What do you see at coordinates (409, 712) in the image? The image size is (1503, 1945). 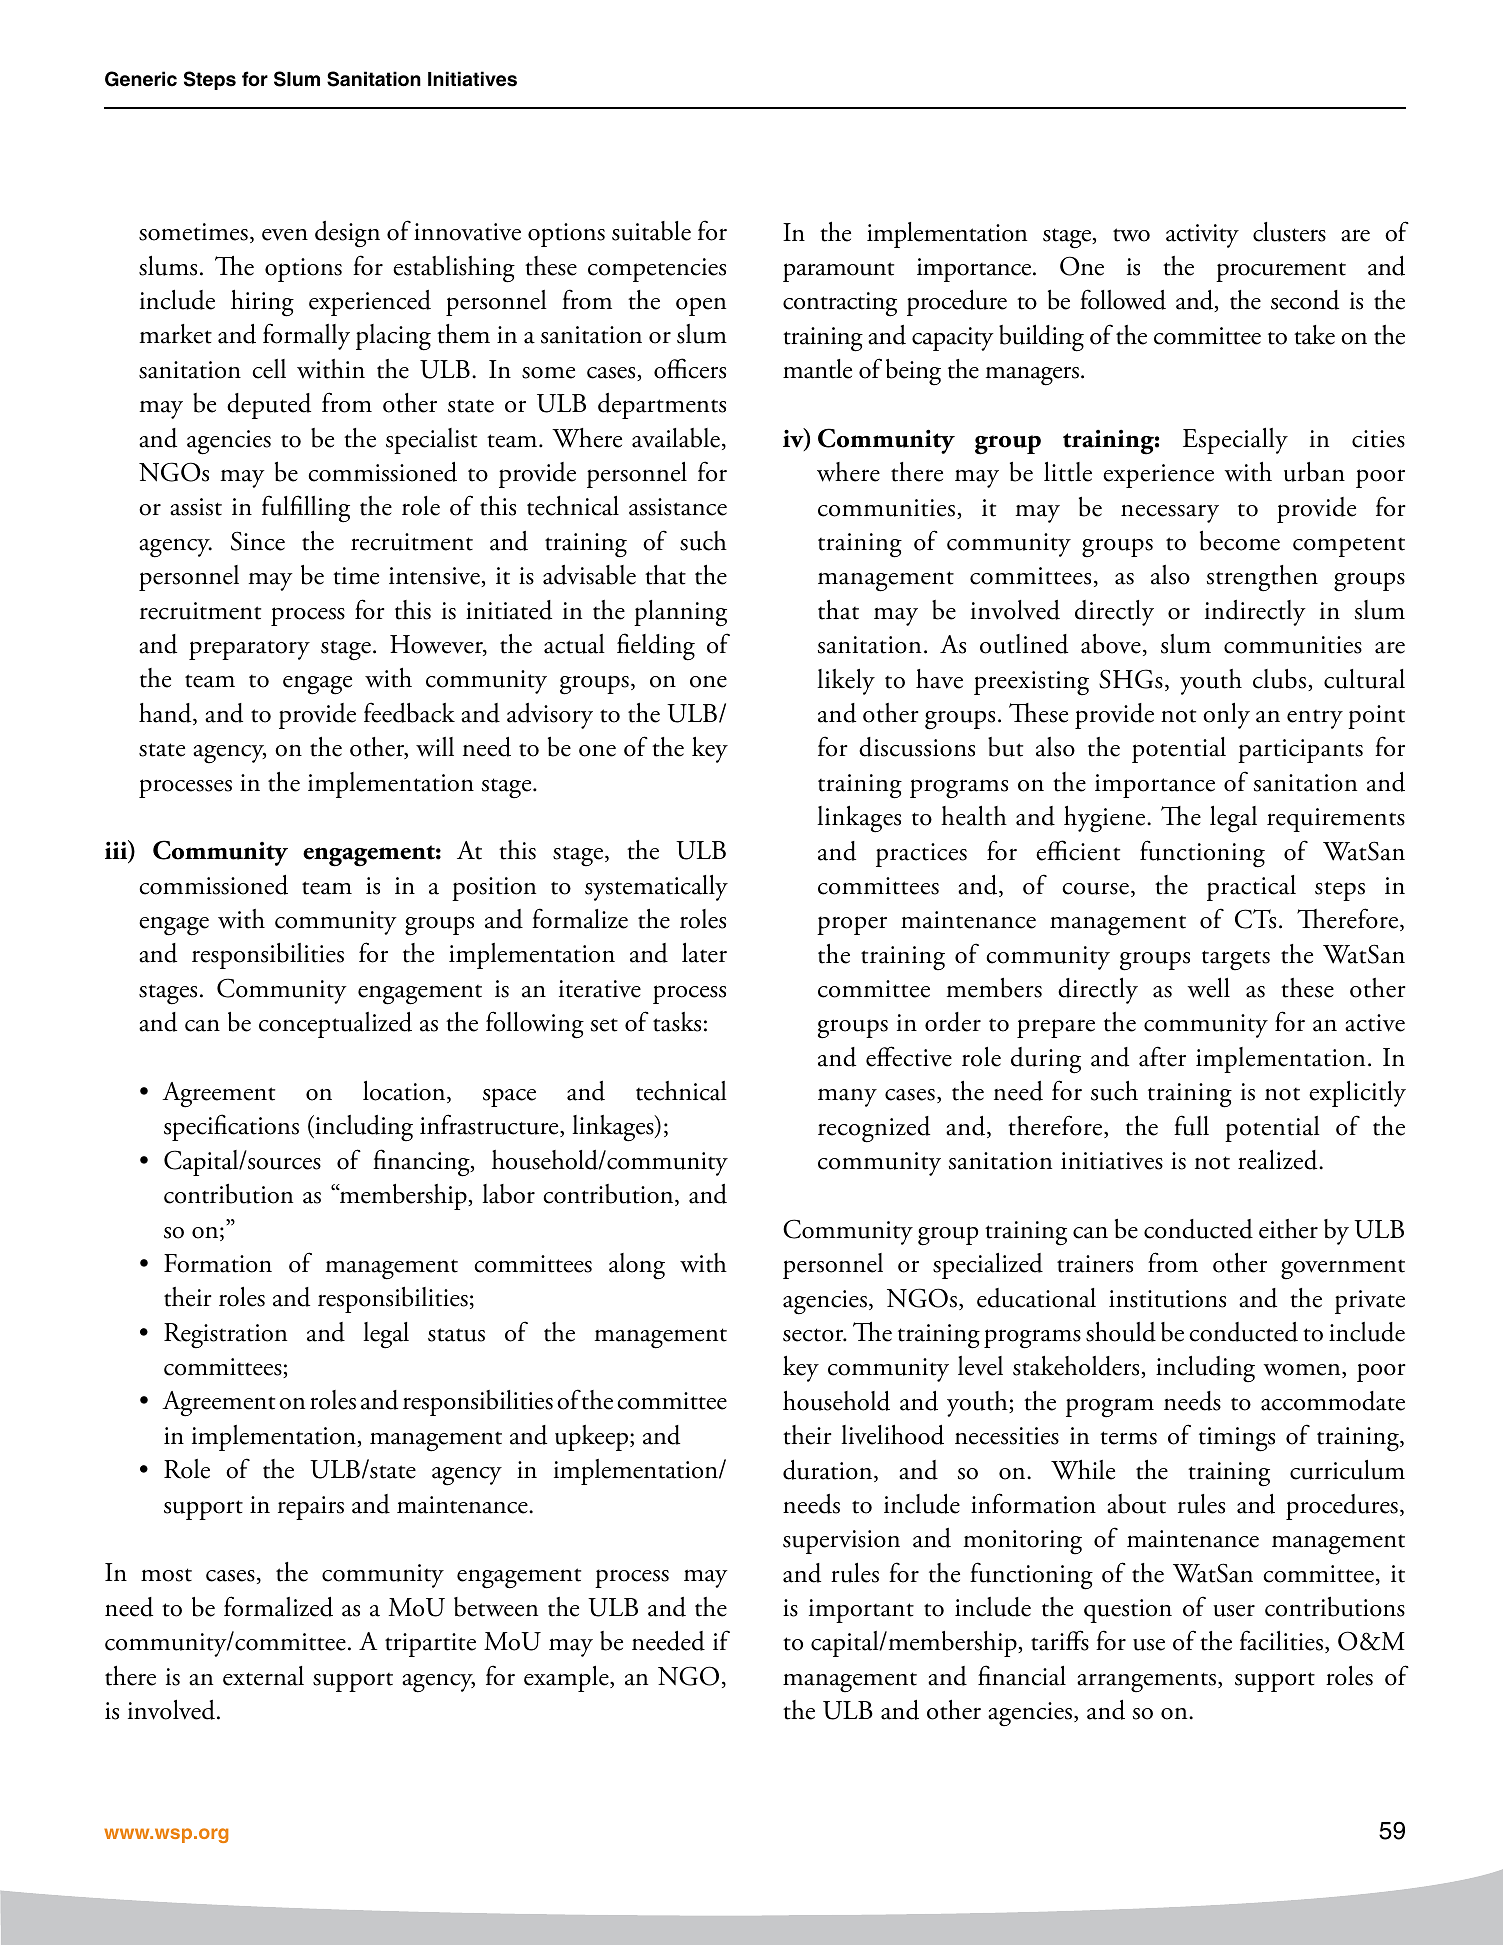 I see `feedback` at bounding box center [409, 712].
